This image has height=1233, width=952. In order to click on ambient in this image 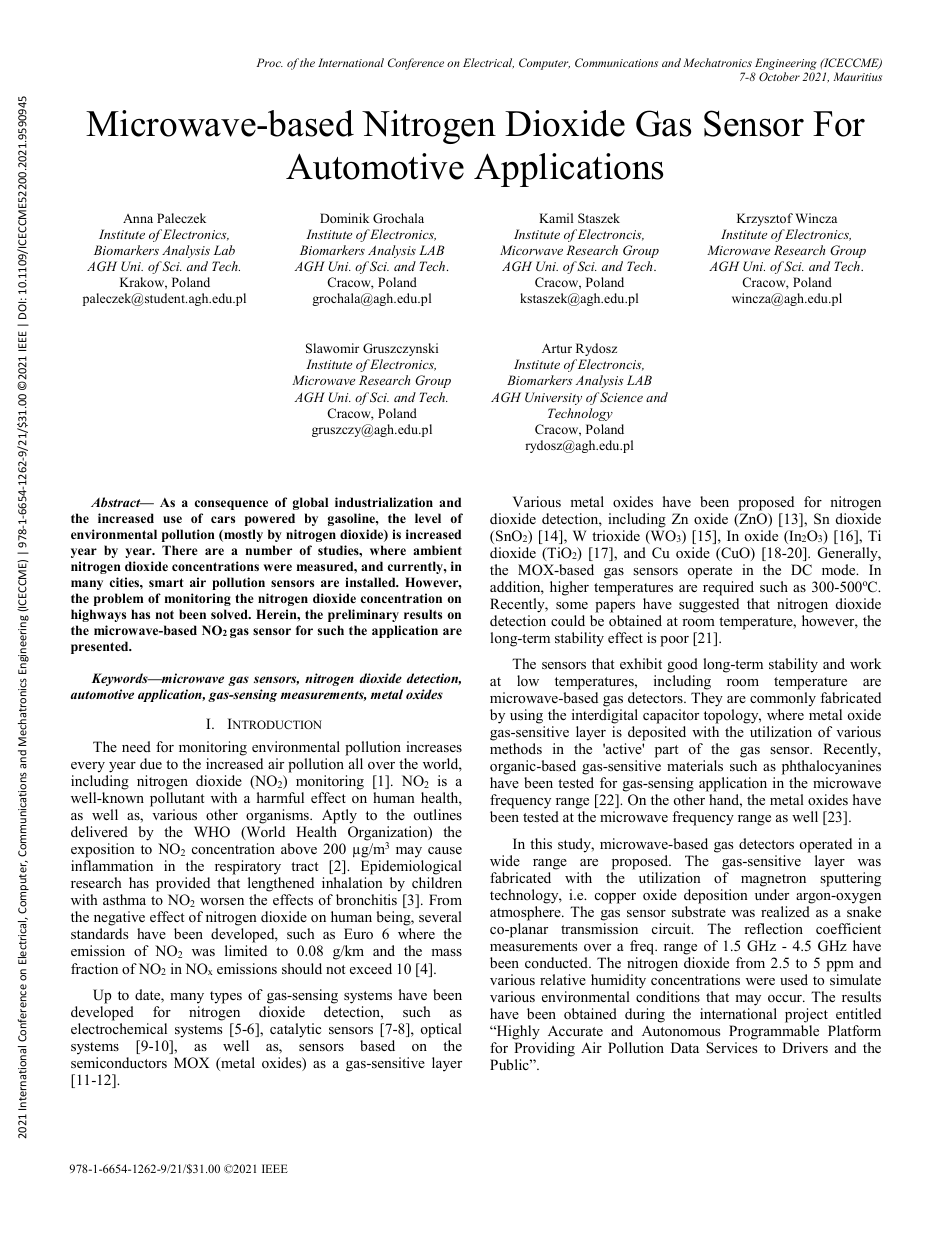, I will do `click(437, 550)`.
